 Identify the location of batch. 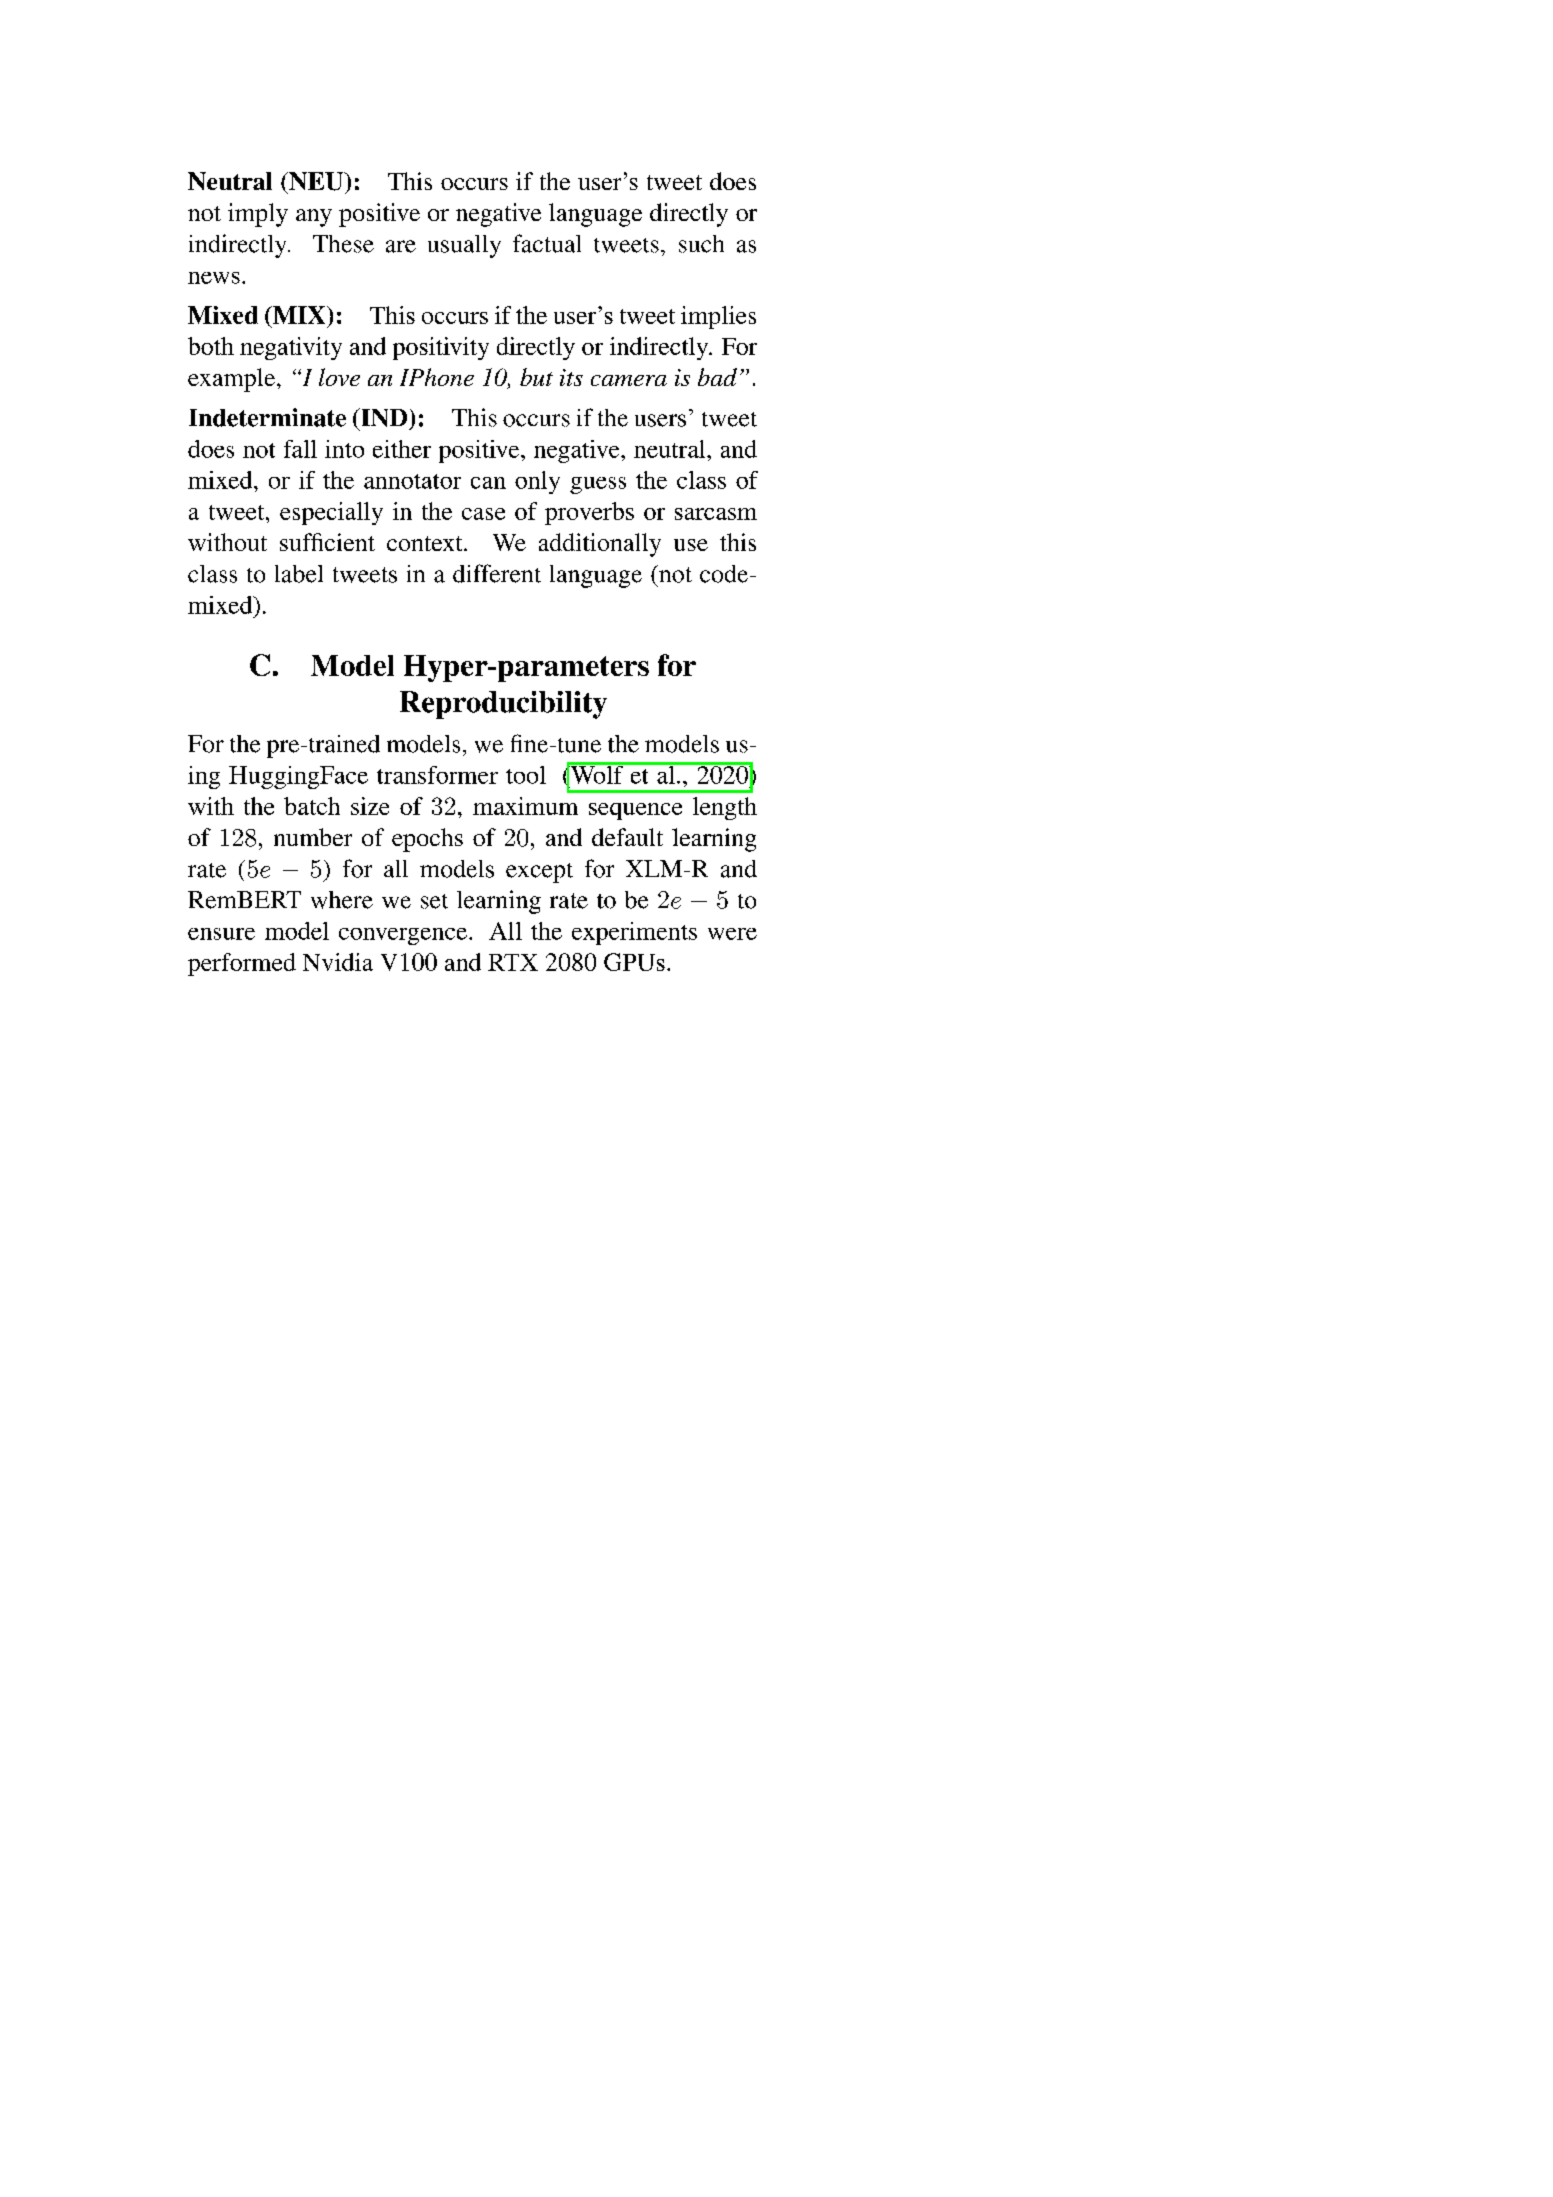
(312, 806).
